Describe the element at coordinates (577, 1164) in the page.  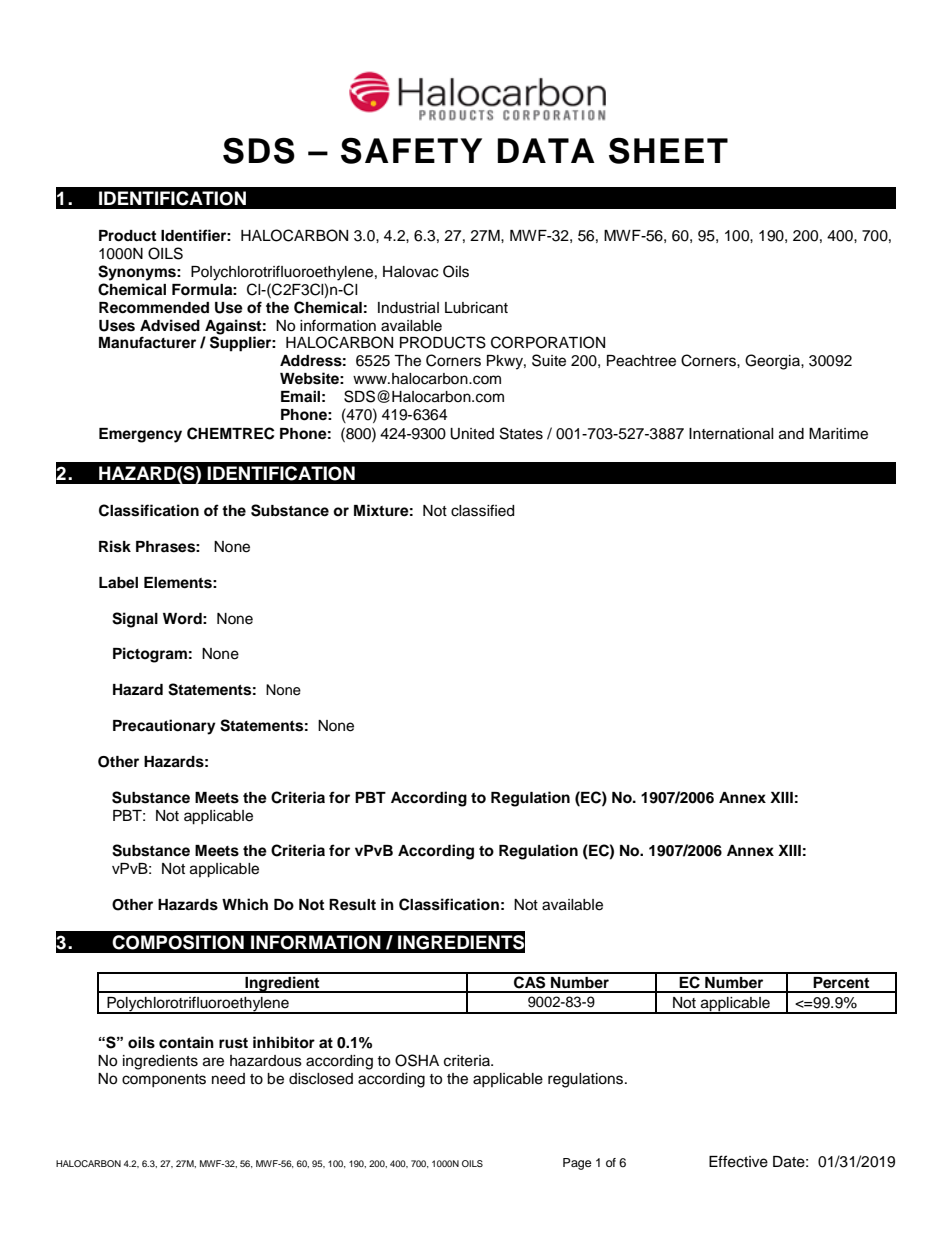
I see `Page` at that location.
